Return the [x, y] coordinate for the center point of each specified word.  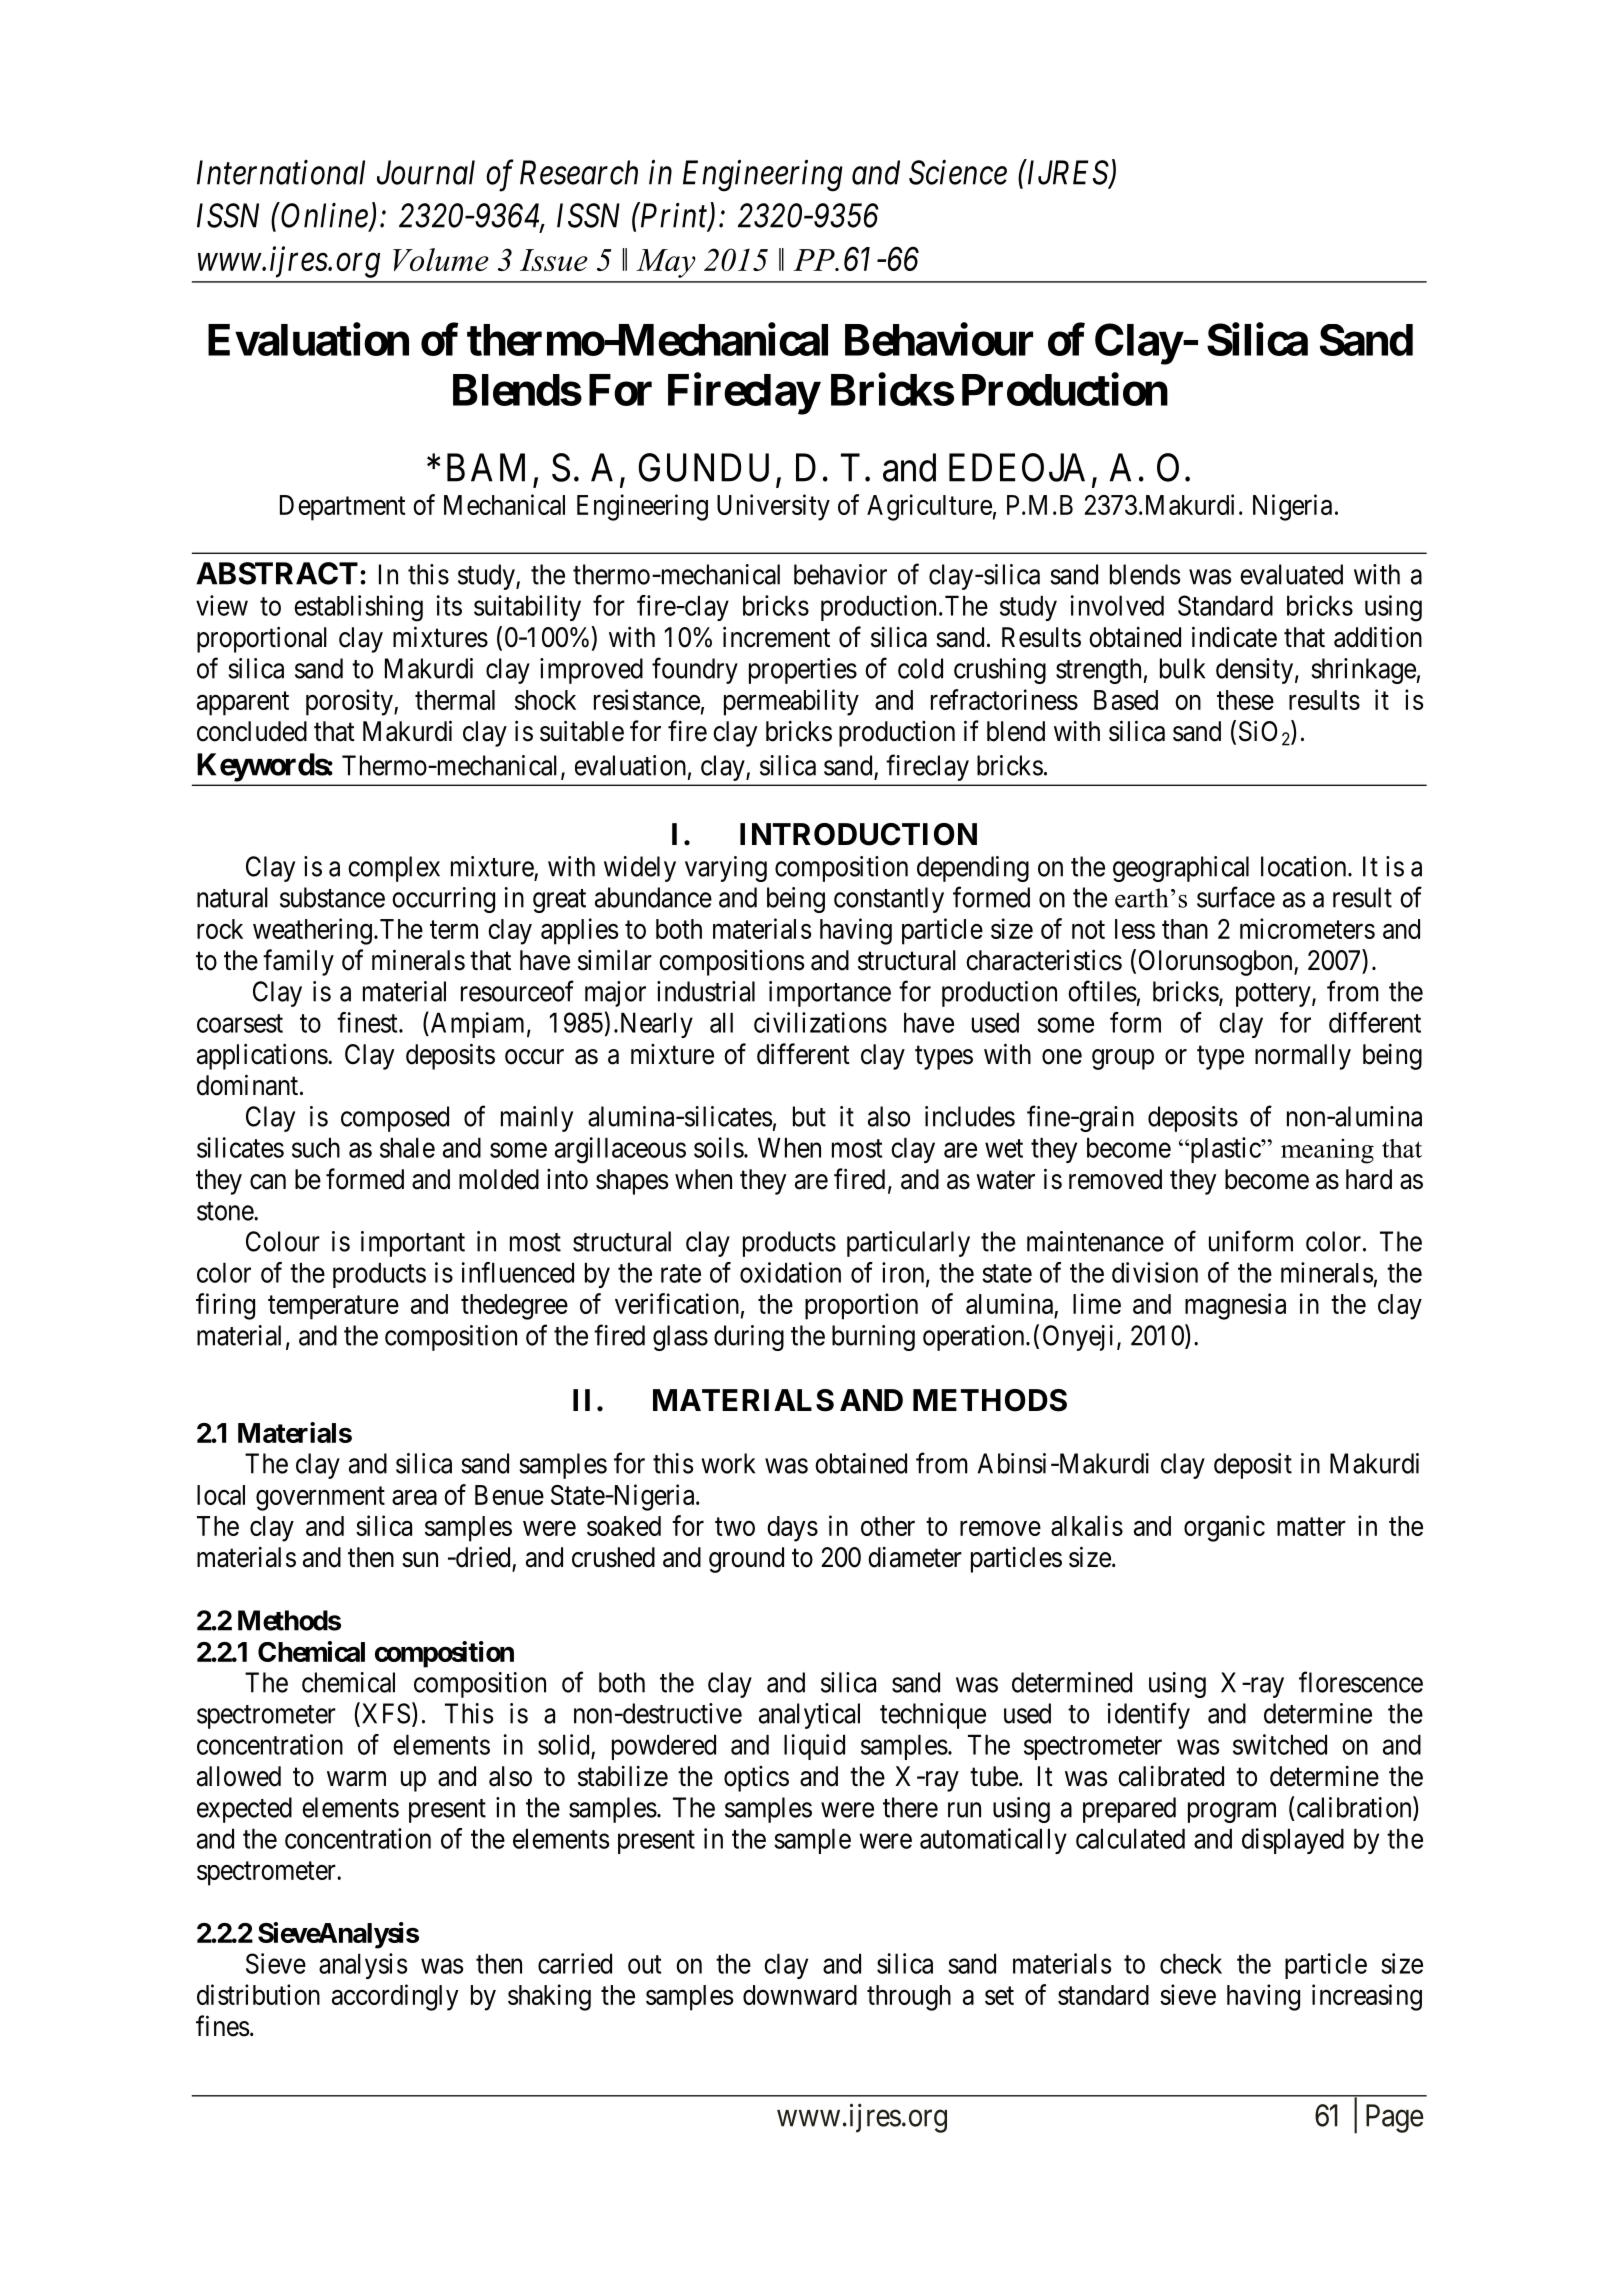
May [666, 263]
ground [746, 1560]
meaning [1327, 1151]
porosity [350, 702]
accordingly [395, 1997]
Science [958, 172]
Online [325, 216]
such [316, 1147]
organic [1224, 1528]
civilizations [820, 1022]
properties [803, 671]
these [1245, 700]
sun [420, 1560]
